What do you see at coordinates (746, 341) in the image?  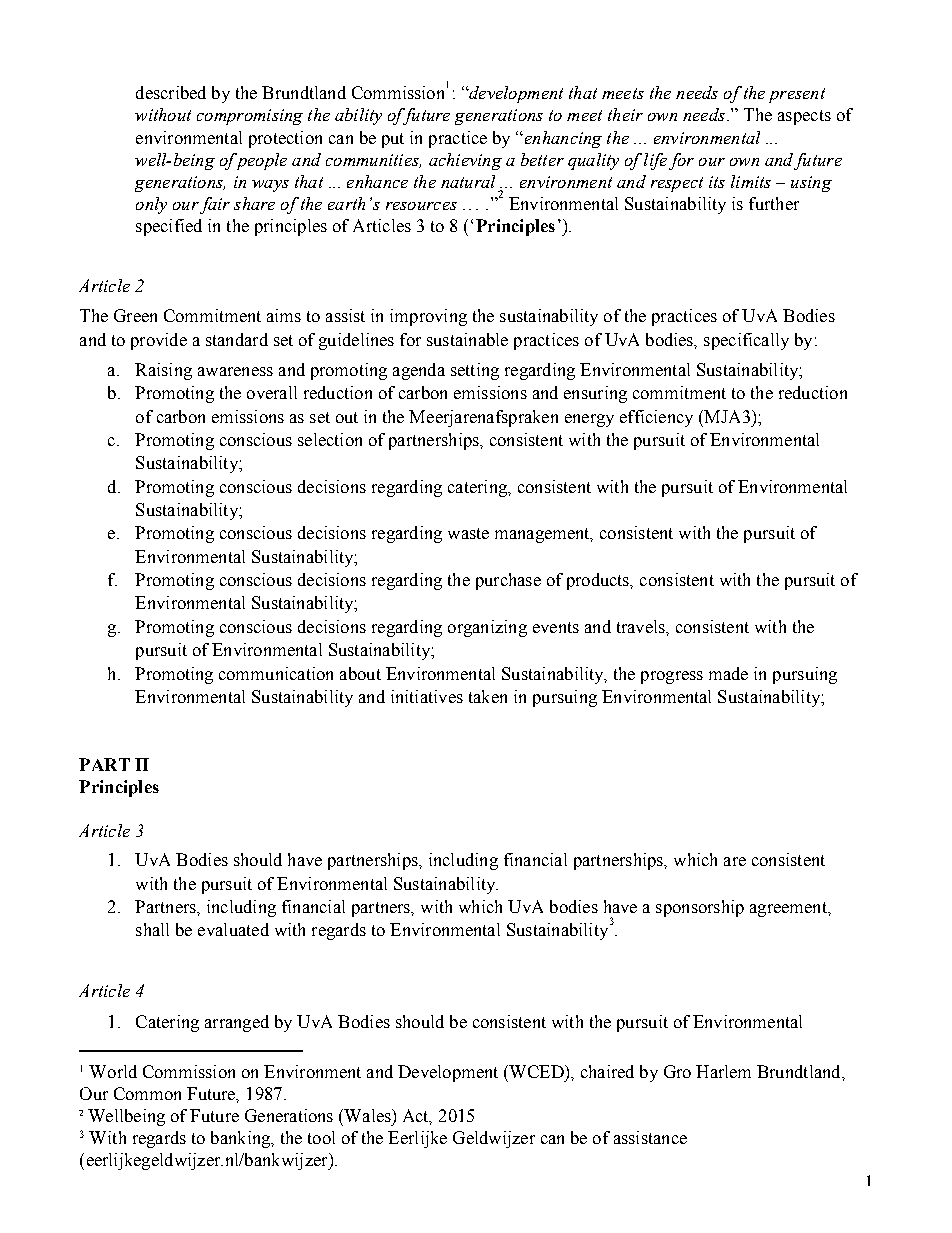 I see `specifically` at bounding box center [746, 341].
